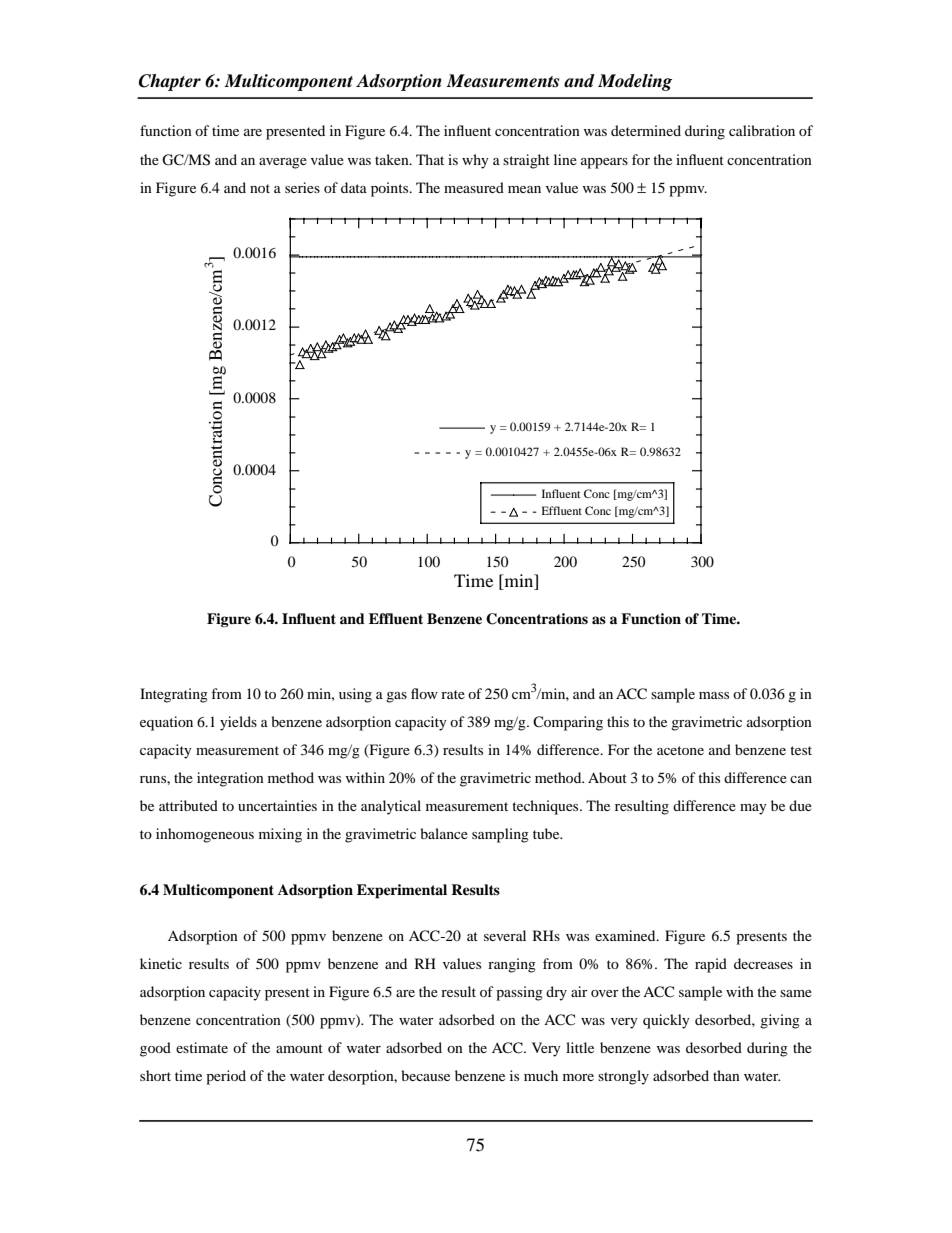 The image size is (952, 1233). I want to click on acetone, so click(680, 750).
